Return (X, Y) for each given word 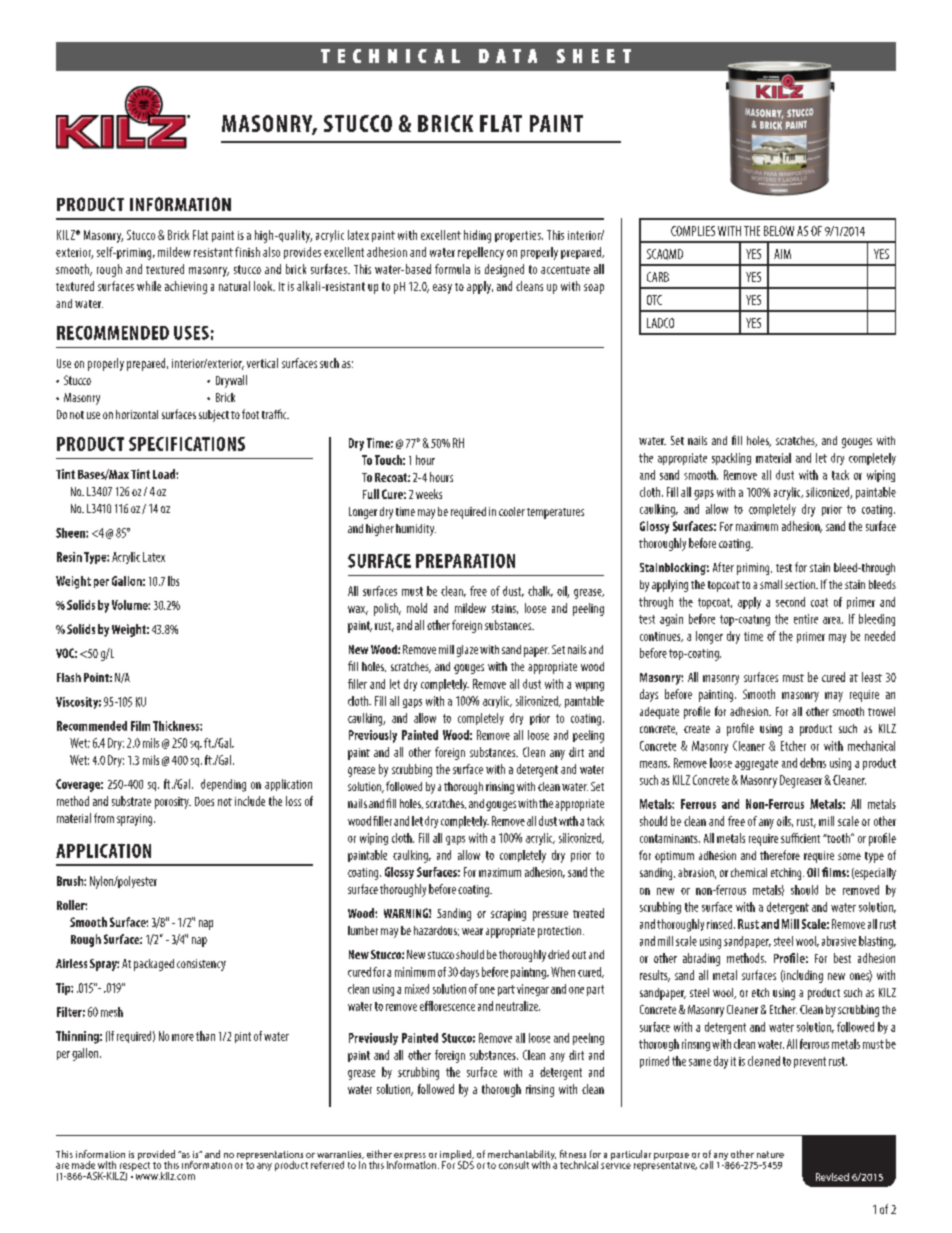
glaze (467, 651)
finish (247, 252)
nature (770, 1154)
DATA (508, 56)
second (790, 602)
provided (156, 1156)
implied (457, 1156)
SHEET (594, 56)
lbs (173, 581)
